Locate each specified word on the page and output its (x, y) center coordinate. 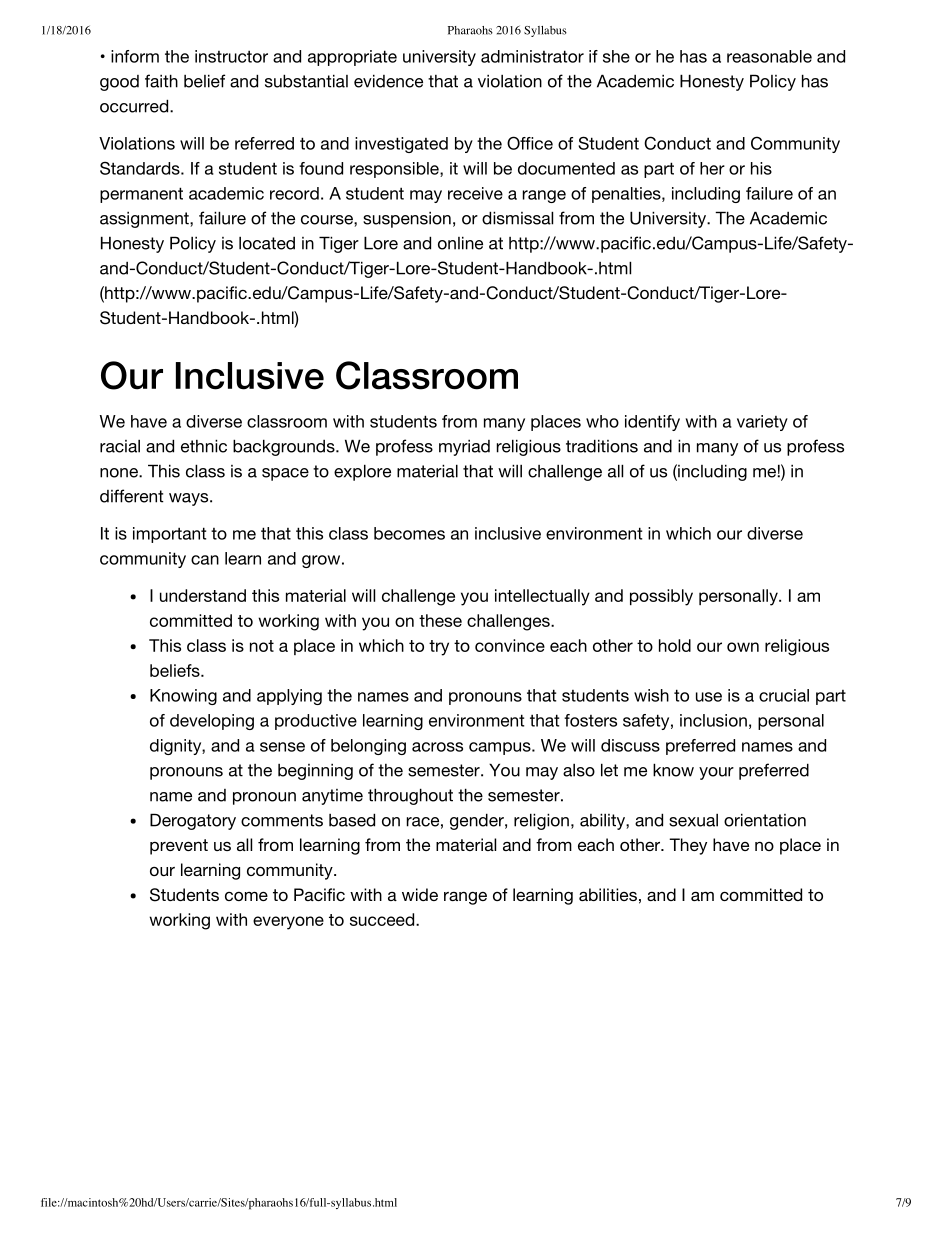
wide (420, 894)
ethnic (204, 446)
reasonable (769, 56)
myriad (464, 448)
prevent (179, 847)
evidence (388, 81)
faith (161, 81)
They (688, 846)
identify (652, 423)
